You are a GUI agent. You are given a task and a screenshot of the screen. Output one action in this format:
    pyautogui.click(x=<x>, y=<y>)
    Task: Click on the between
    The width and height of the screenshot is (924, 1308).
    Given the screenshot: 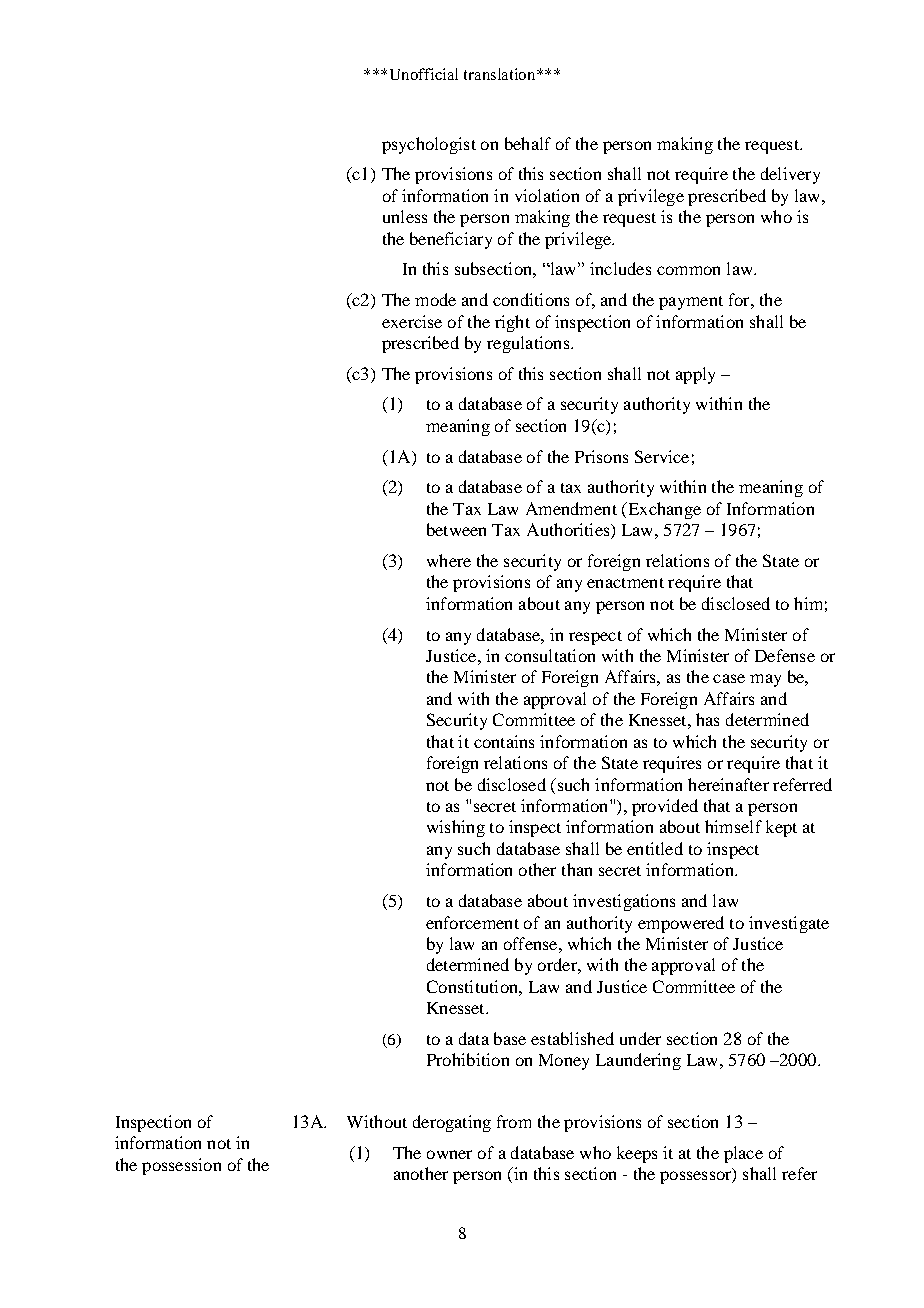 What is the action you would take?
    pyautogui.click(x=456, y=529)
